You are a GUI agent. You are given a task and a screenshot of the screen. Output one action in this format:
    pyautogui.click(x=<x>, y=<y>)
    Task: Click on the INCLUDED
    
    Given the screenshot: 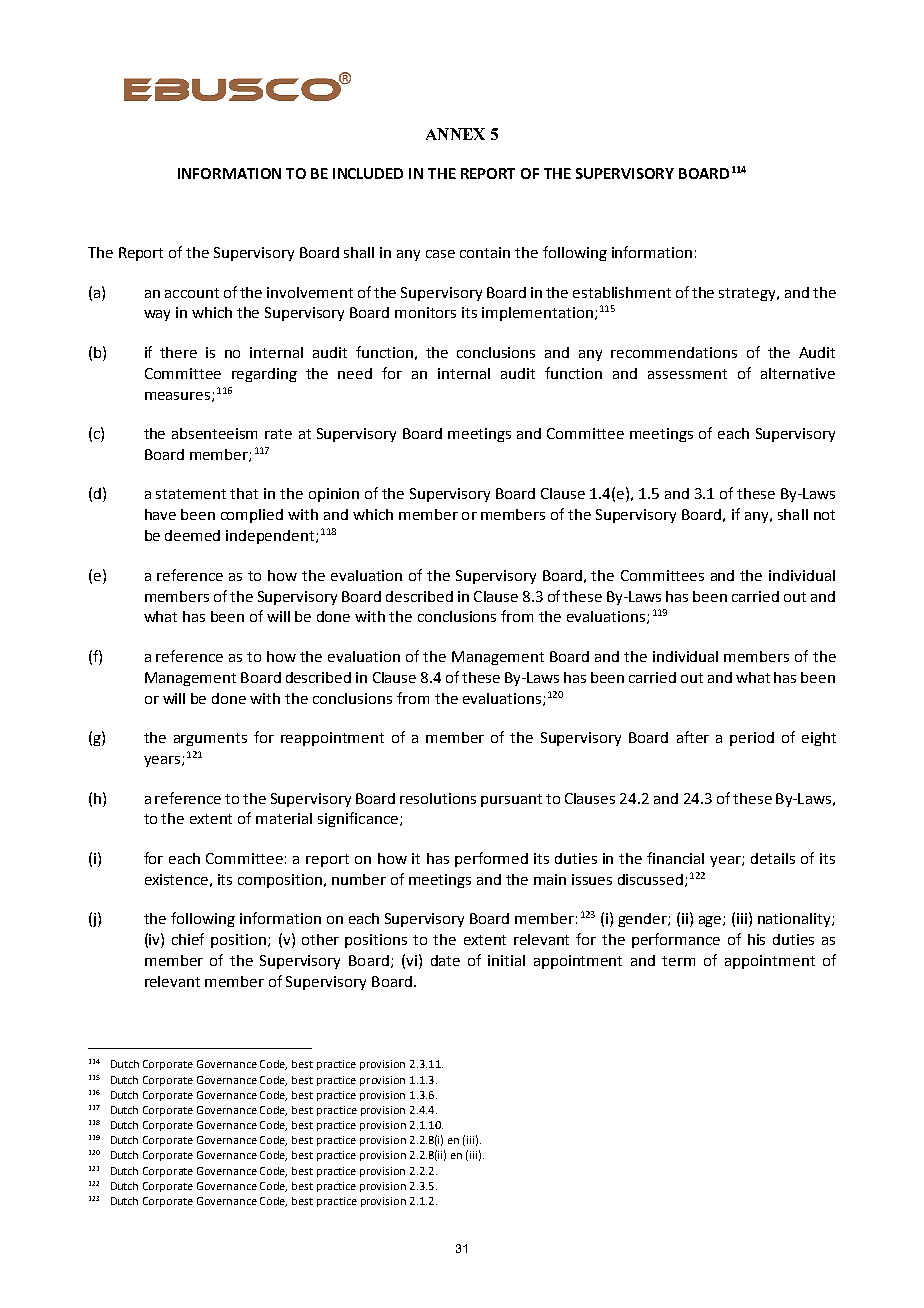 What is the action you would take?
    pyautogui.click(x=368, y=173)
